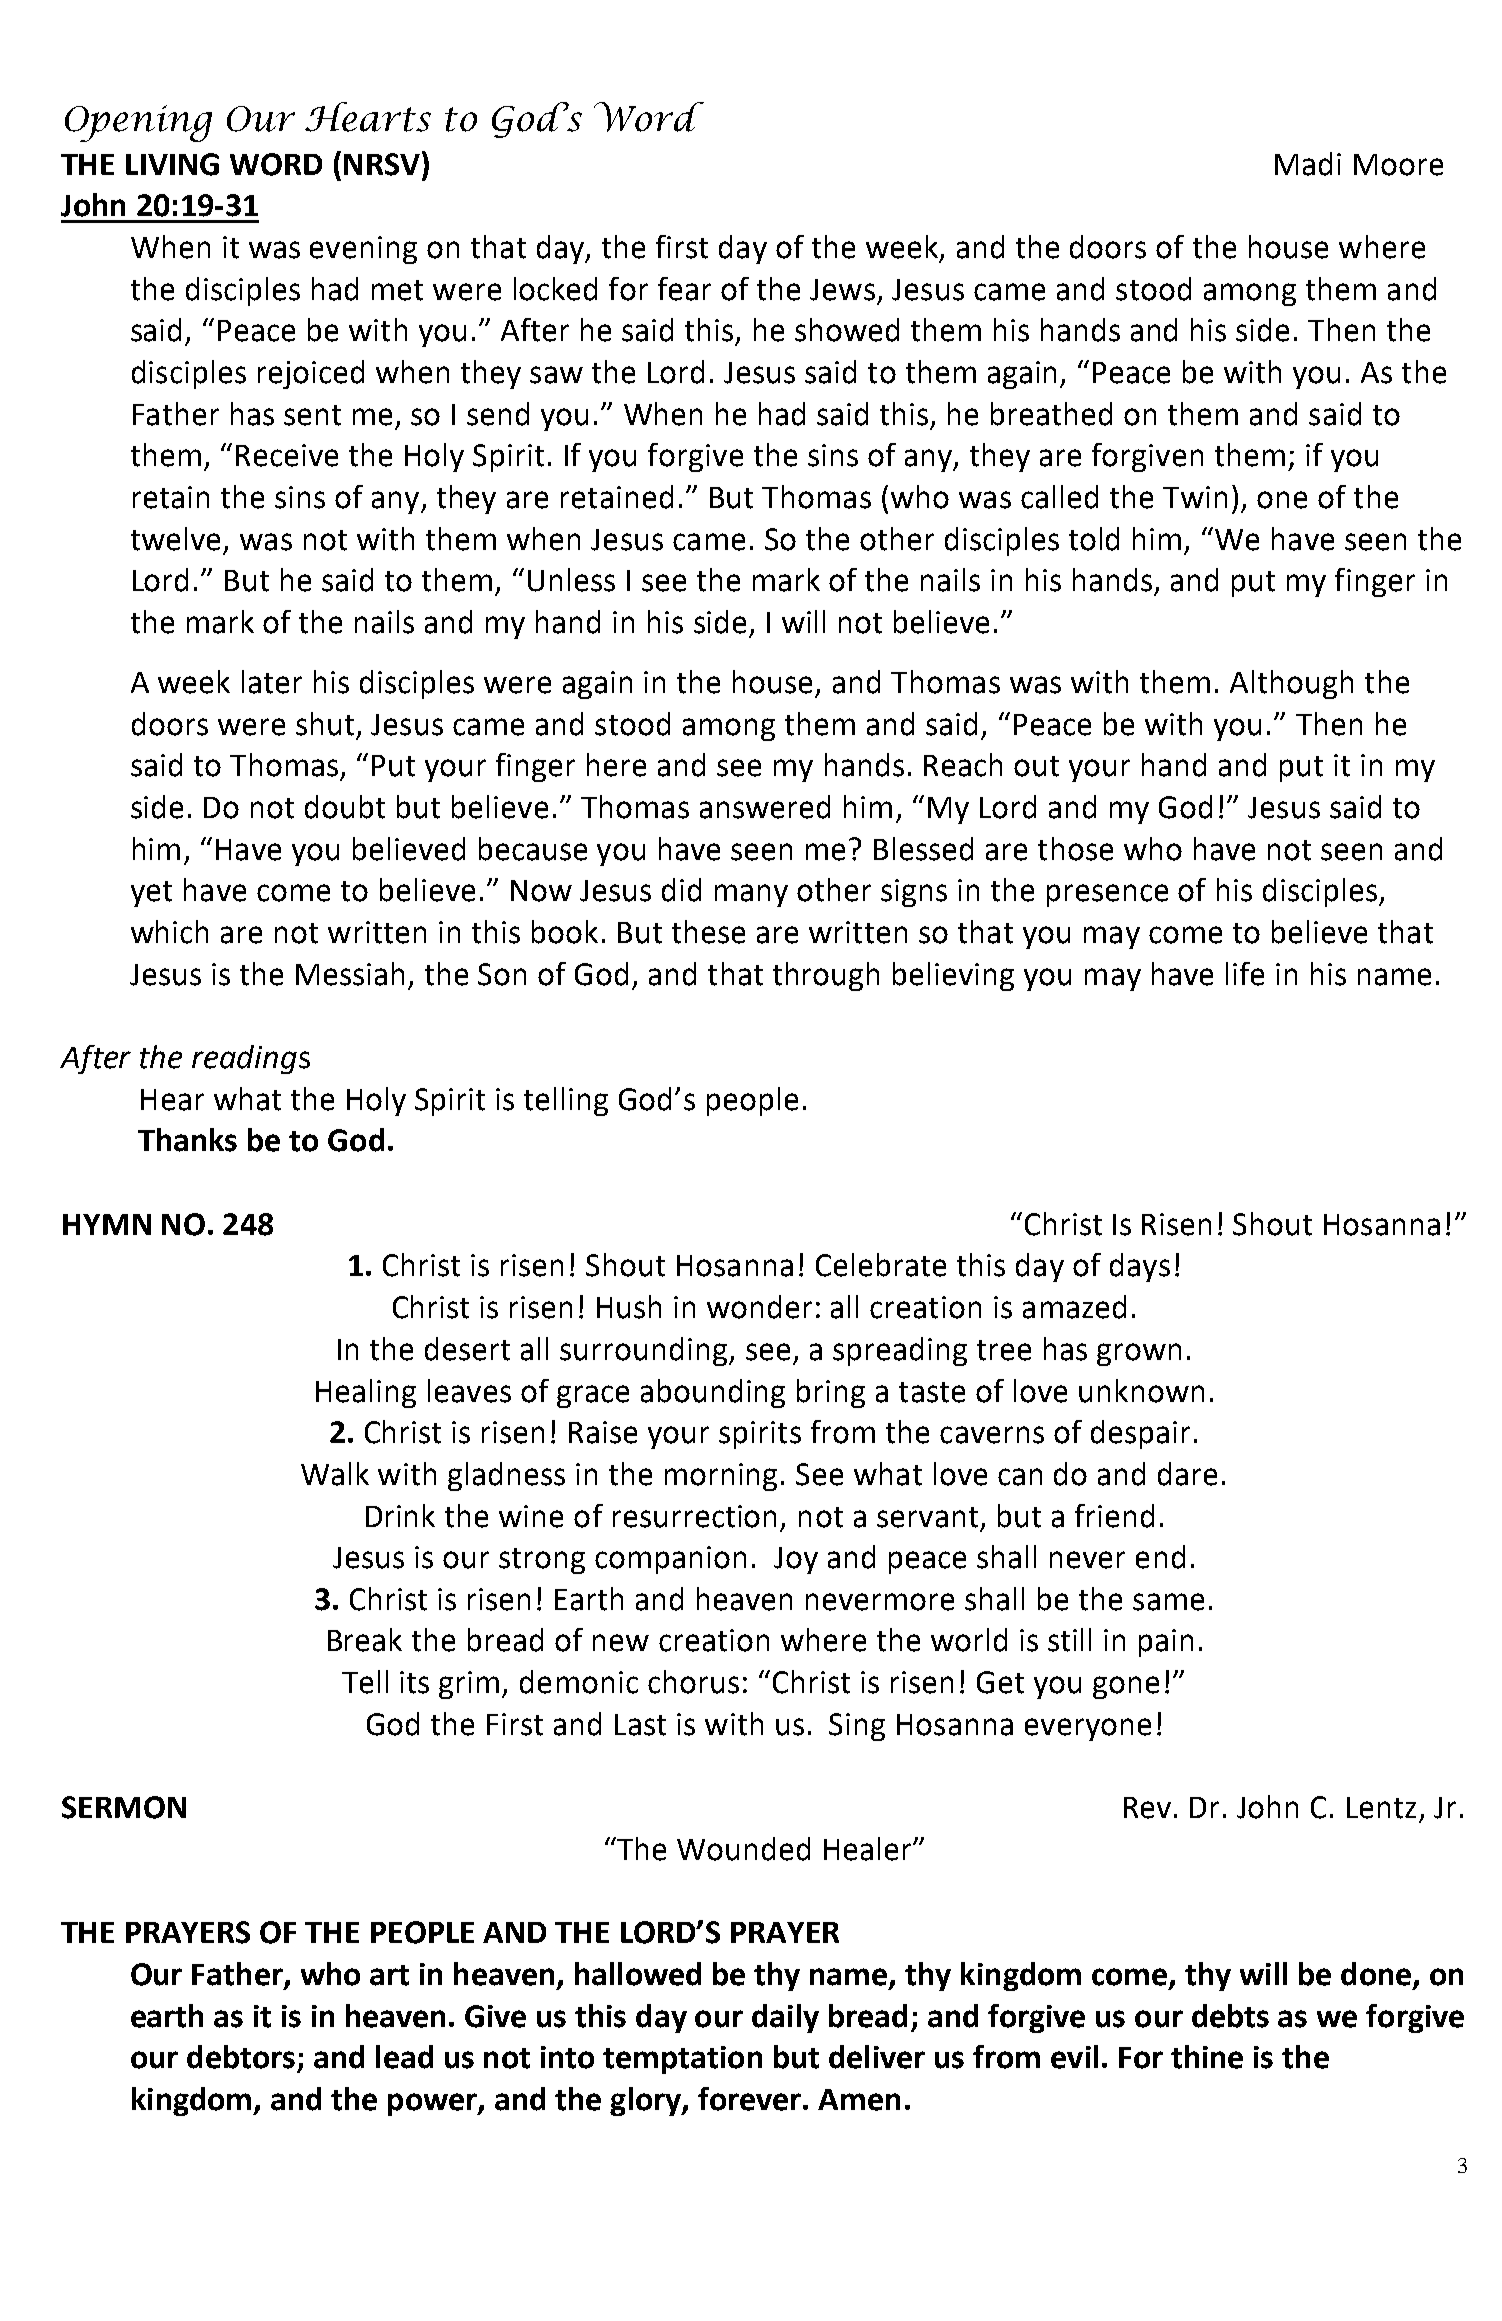  What do you see at coordinates (713, 1393) in the document?
I see `abounding` at bounding box center [713, 1393].
